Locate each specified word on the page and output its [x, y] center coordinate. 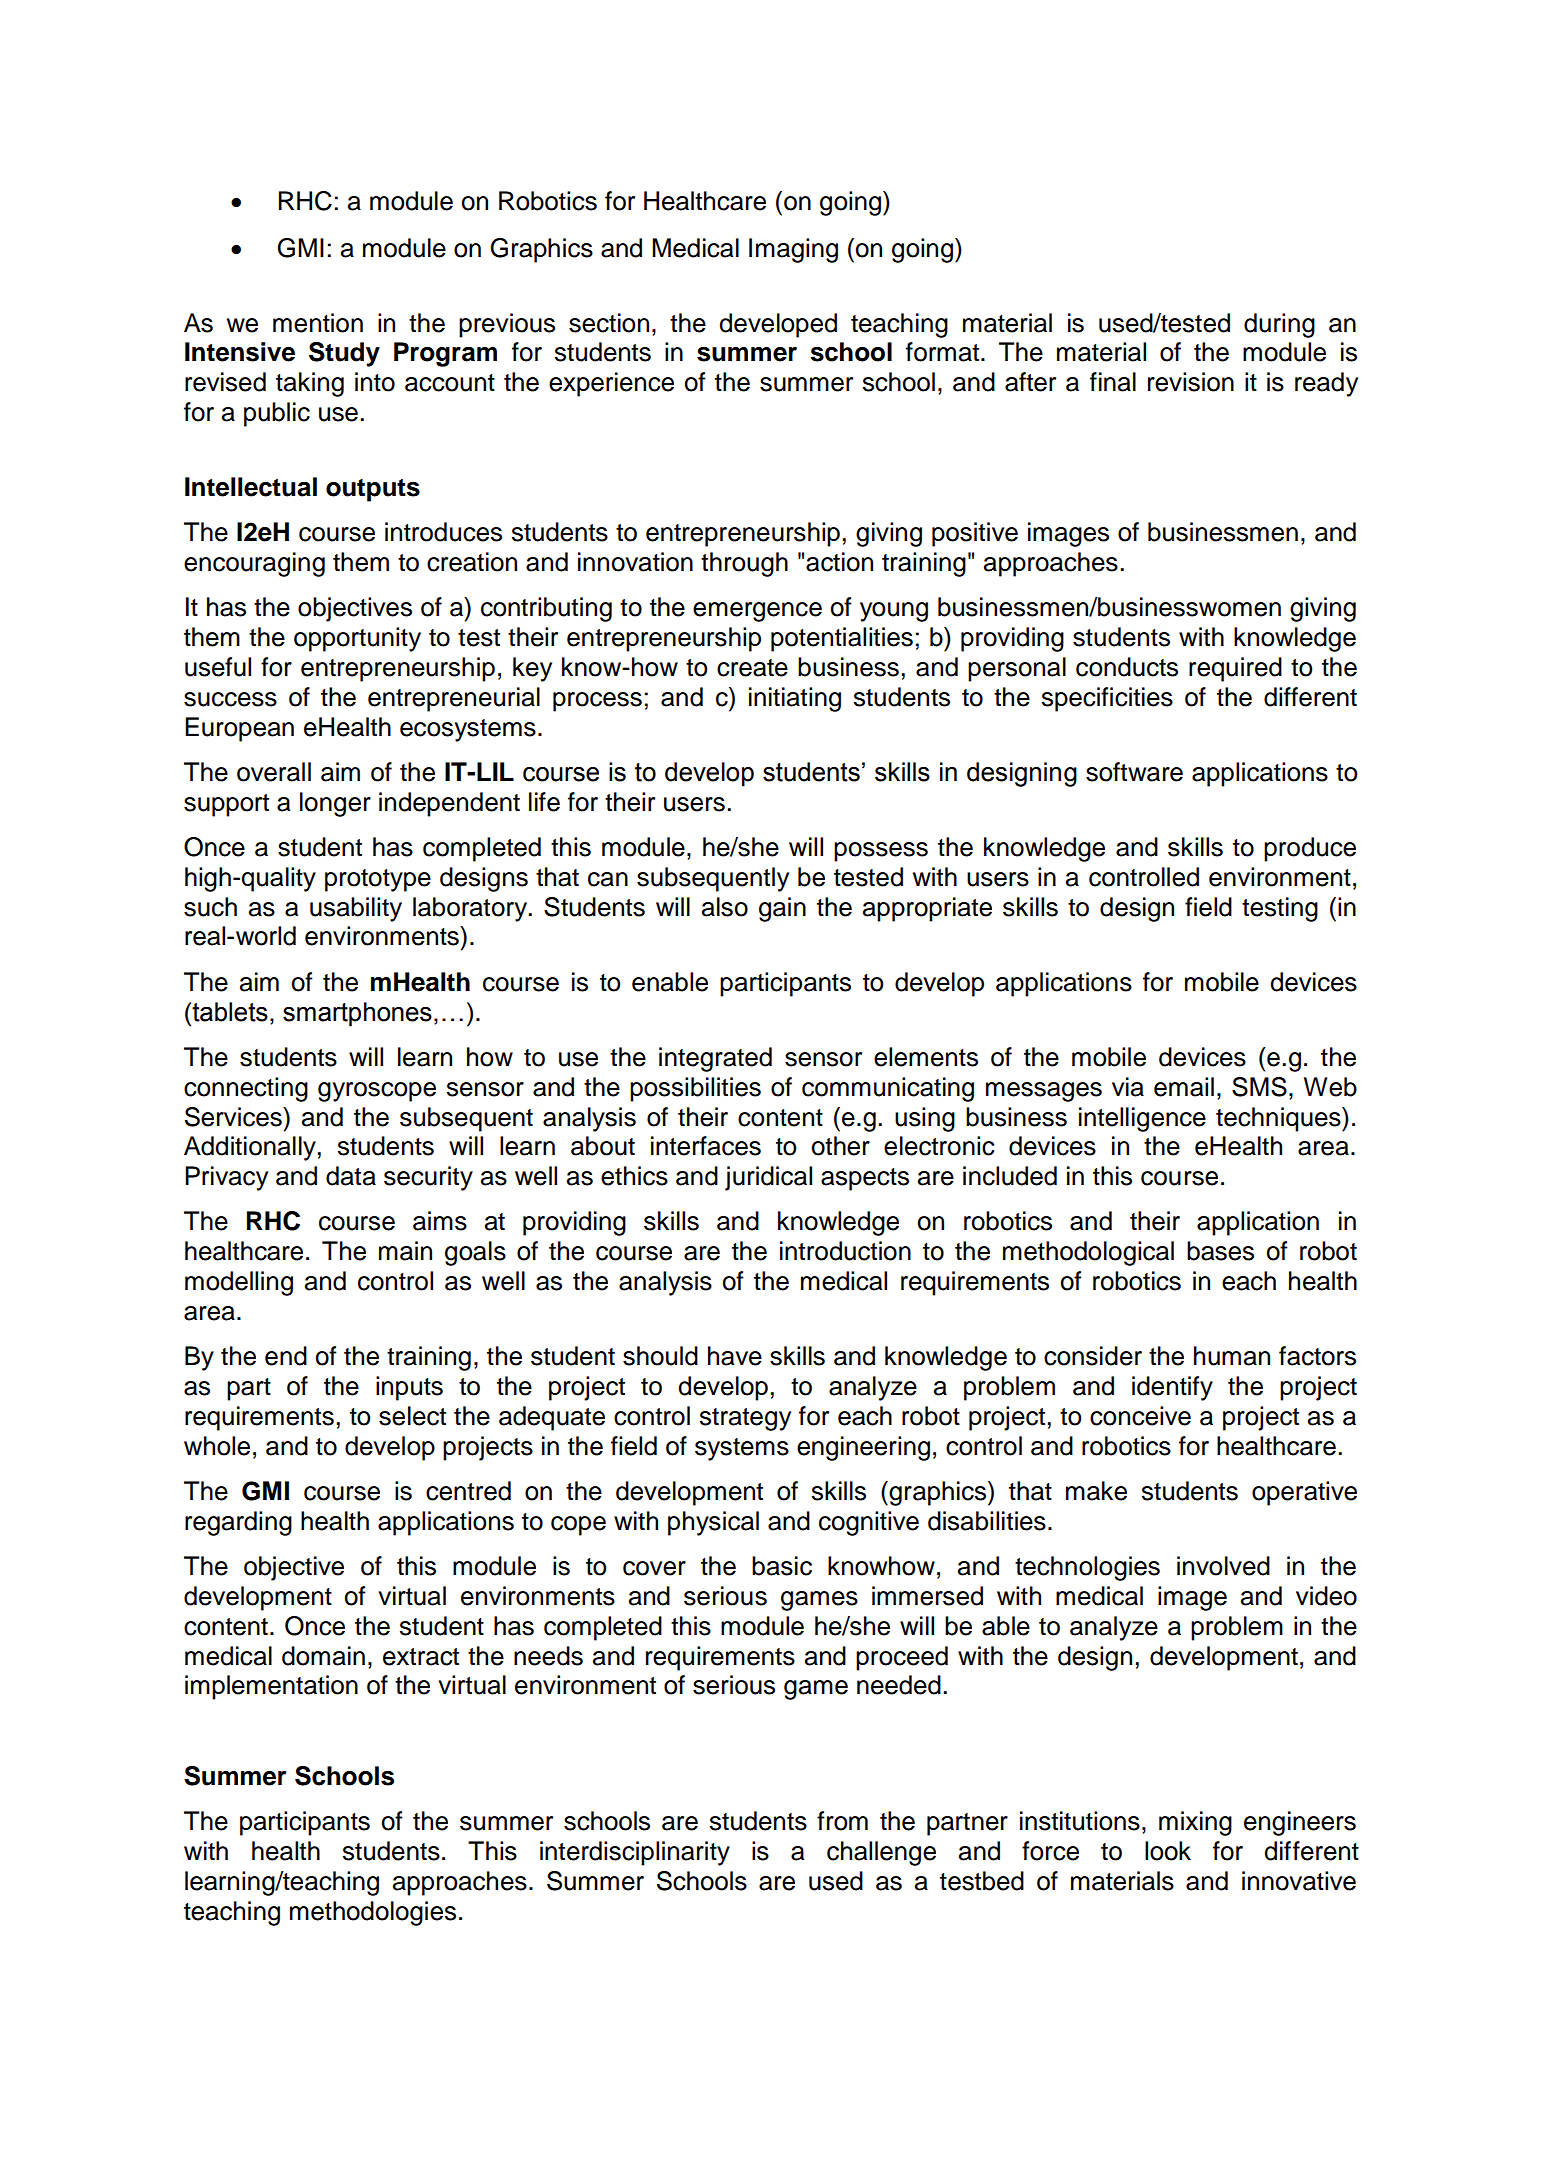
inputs [409, 1388]
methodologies [373, 1913]
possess [881, 852]
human [1232, 1356]
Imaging [793, 250]
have [735, 1356]
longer [335, 804]
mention [318, 323]
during [1279, 325]
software [1134, 772]
